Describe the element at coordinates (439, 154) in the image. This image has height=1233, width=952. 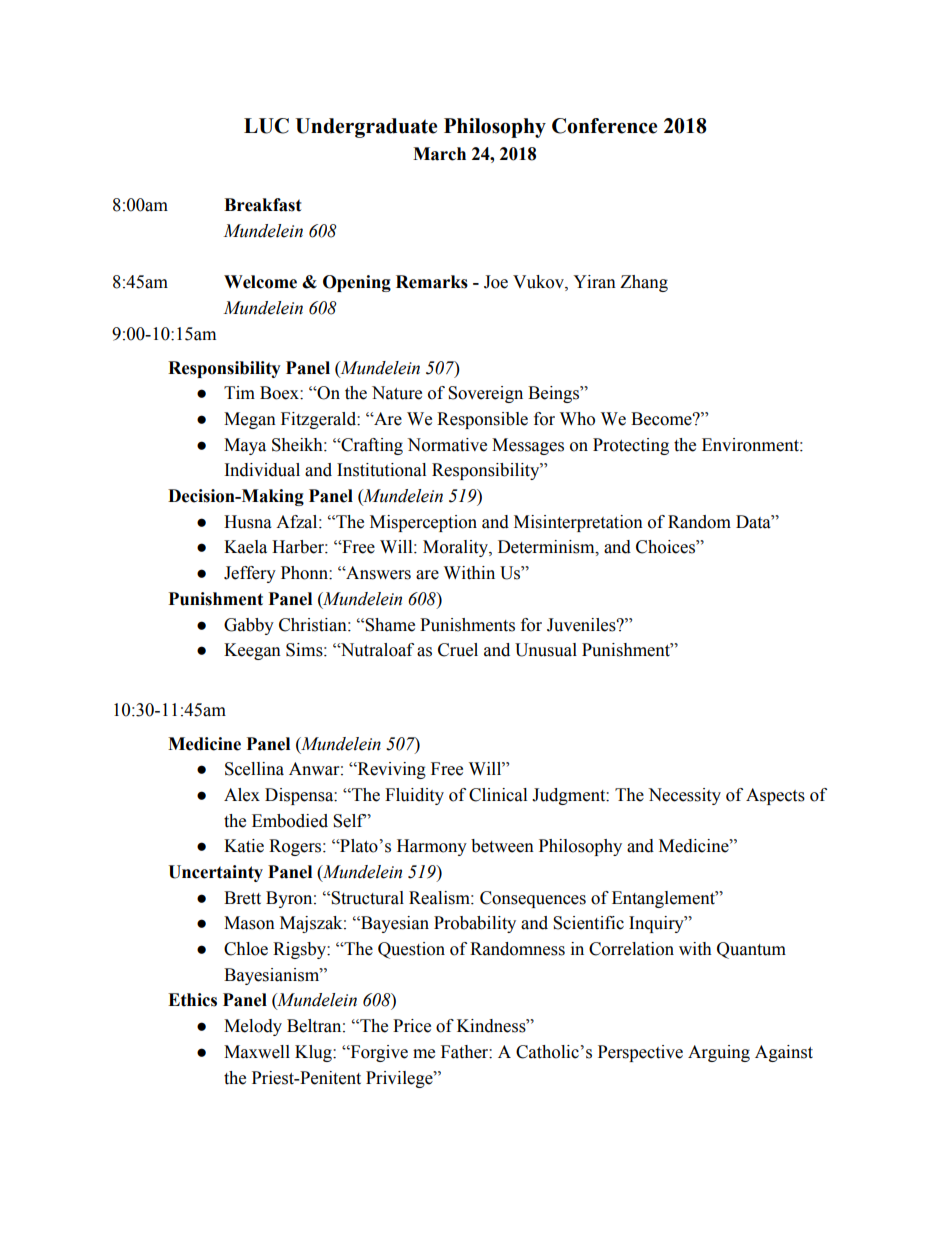
I see `March` at that location.
